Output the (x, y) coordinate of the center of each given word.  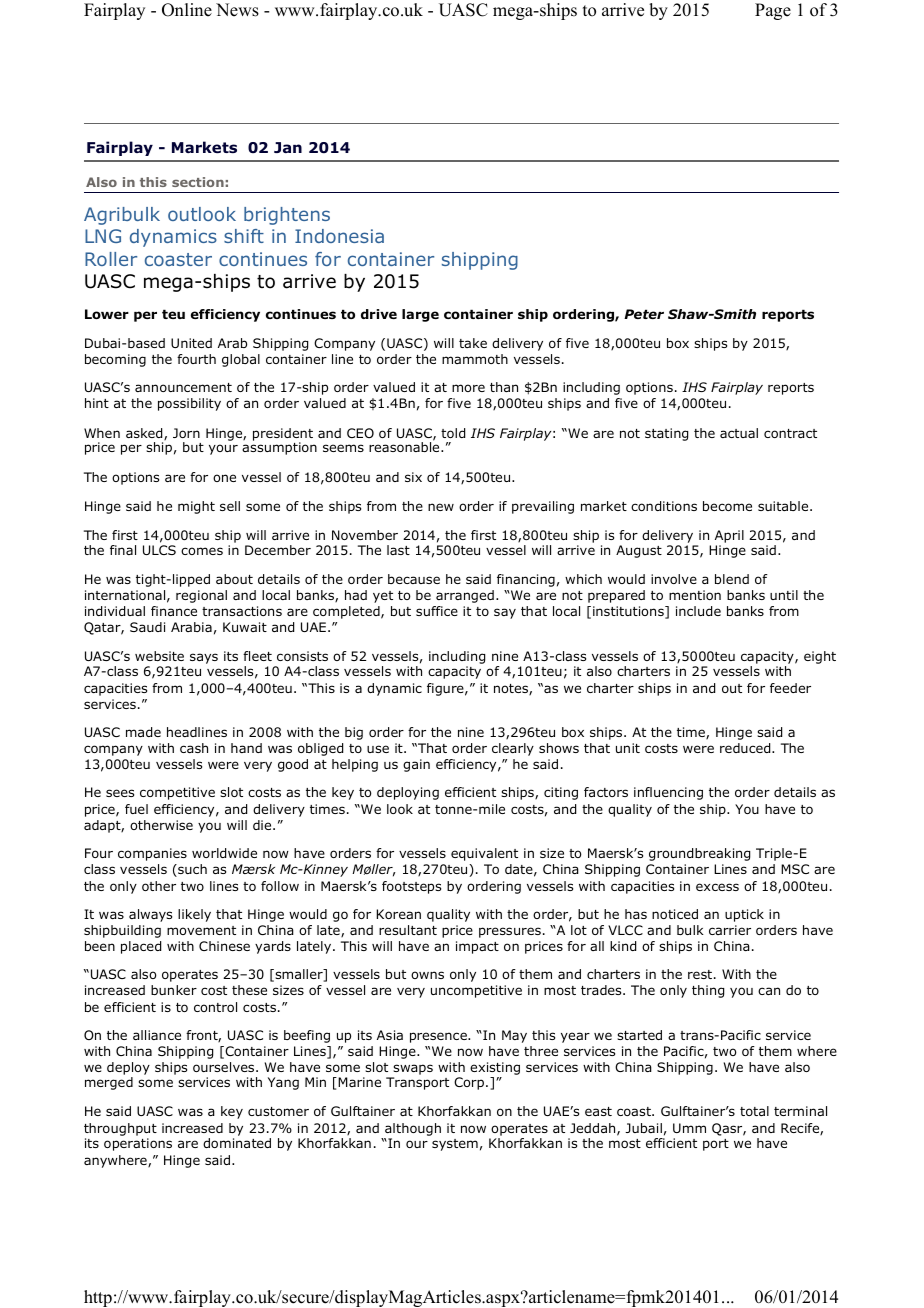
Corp (469, 1083)
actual (739, 433)
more (468, 388)
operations (138, 1144)
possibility (189, 404)
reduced (746, 748)
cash (194, 748)
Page (773, 11)
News (237, 10)
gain (416, 765)
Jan (288, 147)
